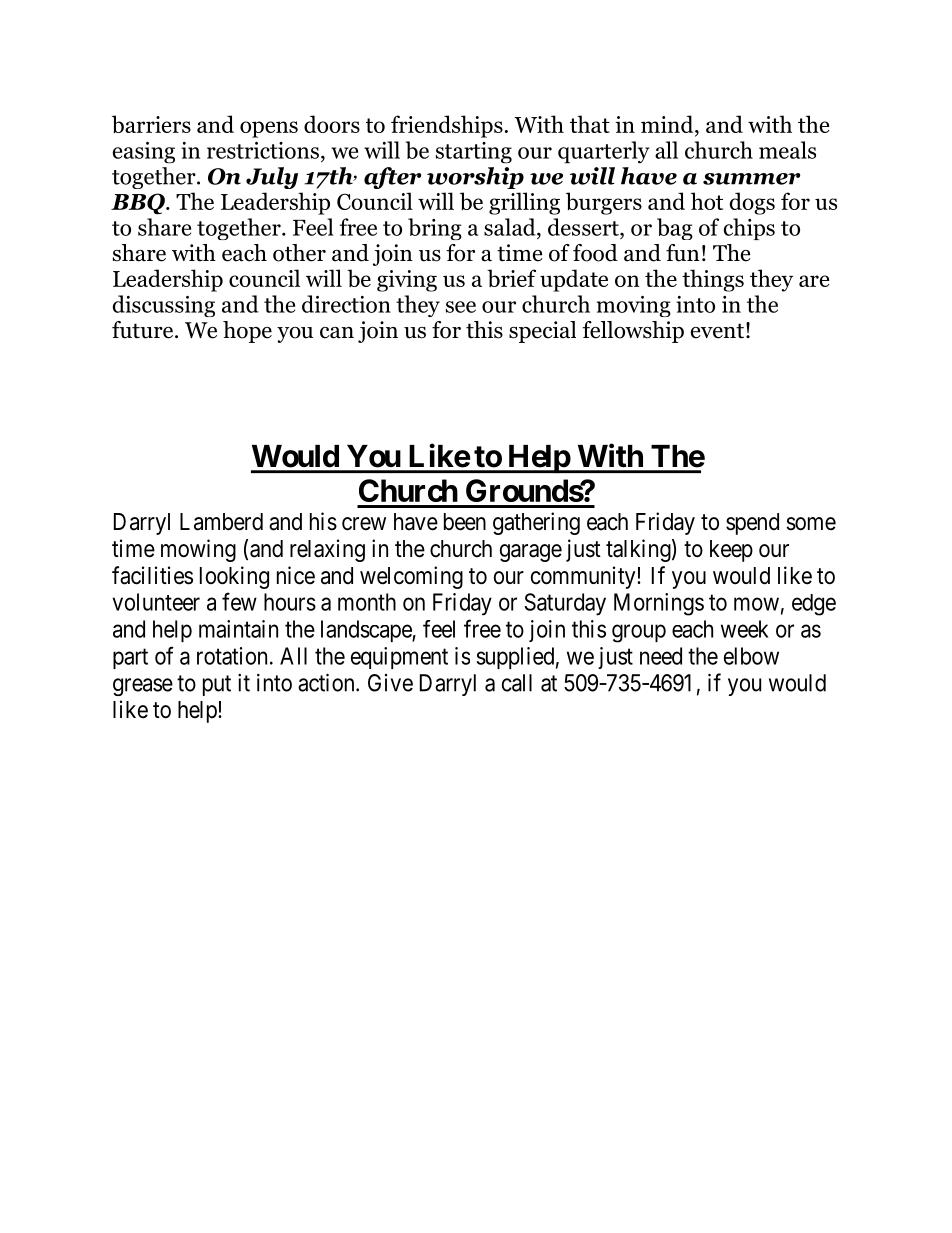  Describe the element at coordinates (517, 683) in the document. I see `call` at that location.
